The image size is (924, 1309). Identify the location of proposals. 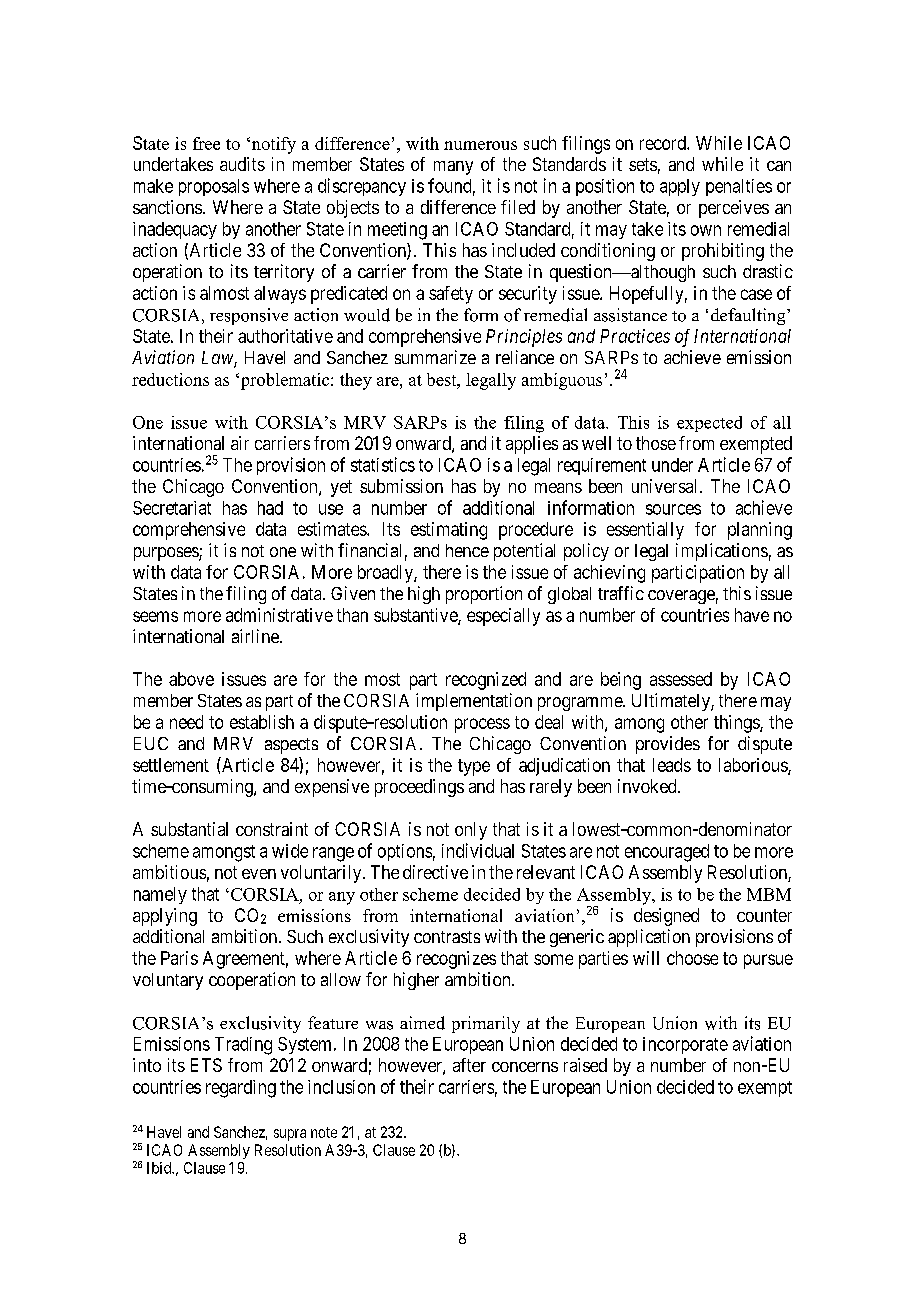
(214, 187).
